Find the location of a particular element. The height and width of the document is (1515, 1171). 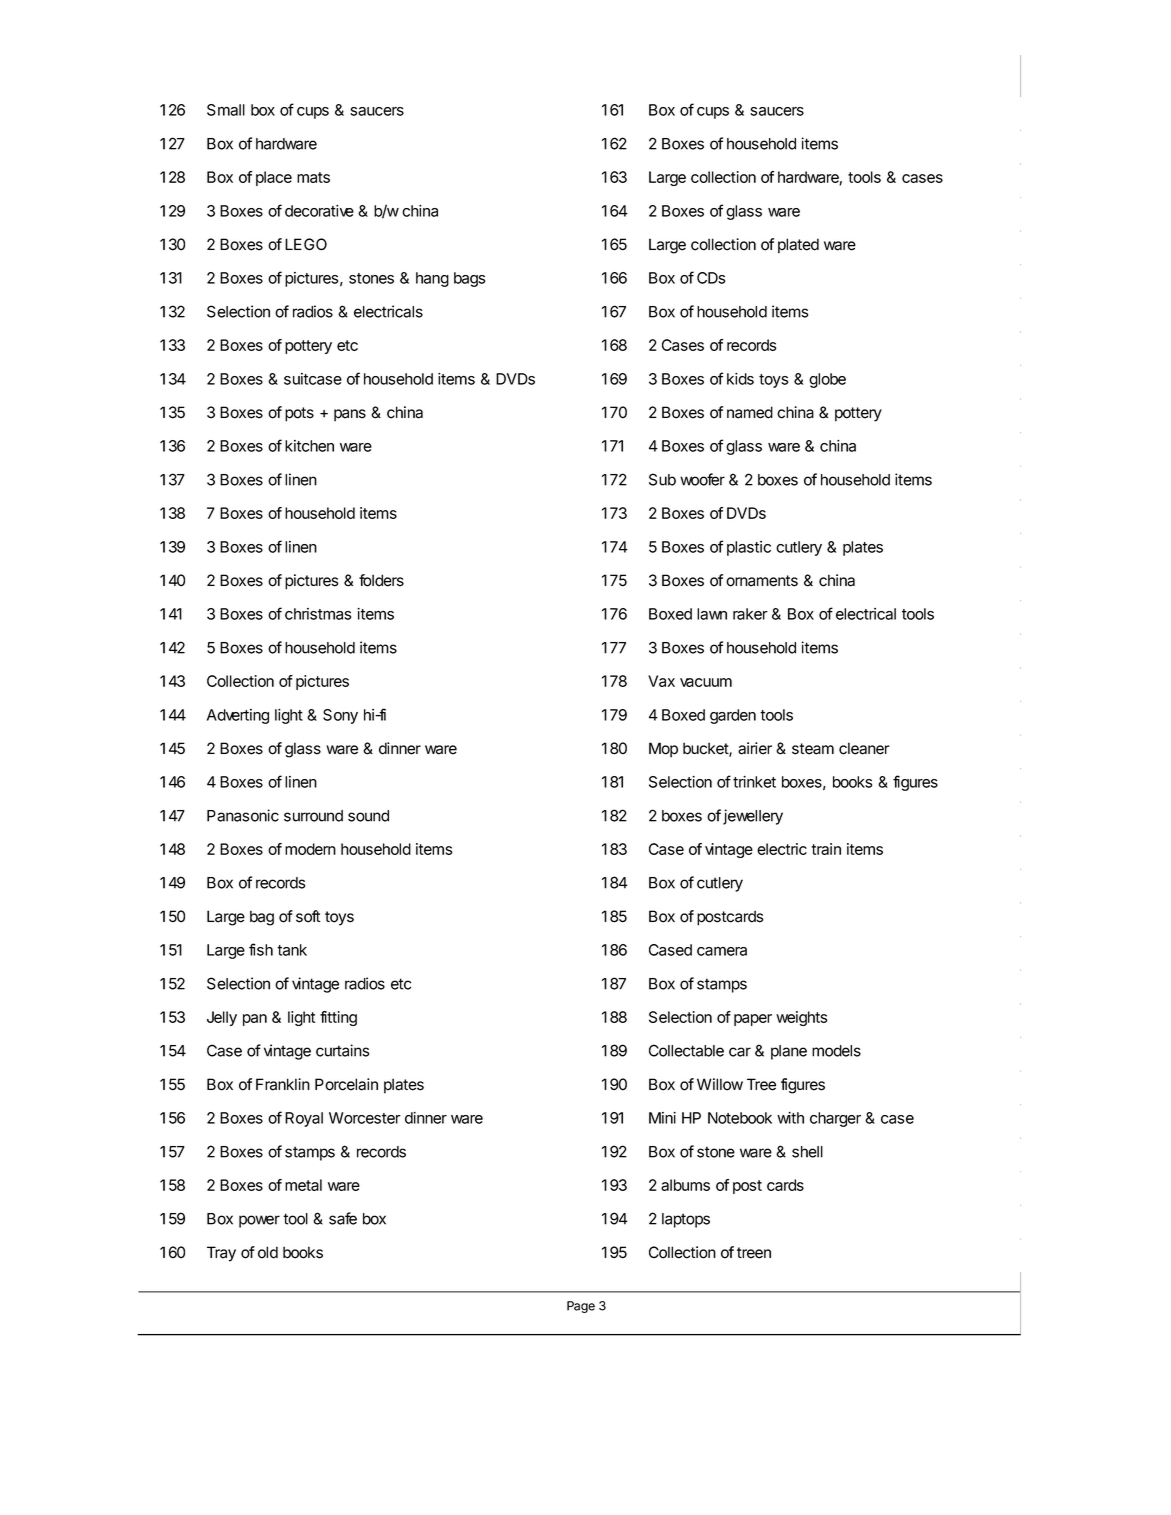

mats is located at coordinates (313, 177).
